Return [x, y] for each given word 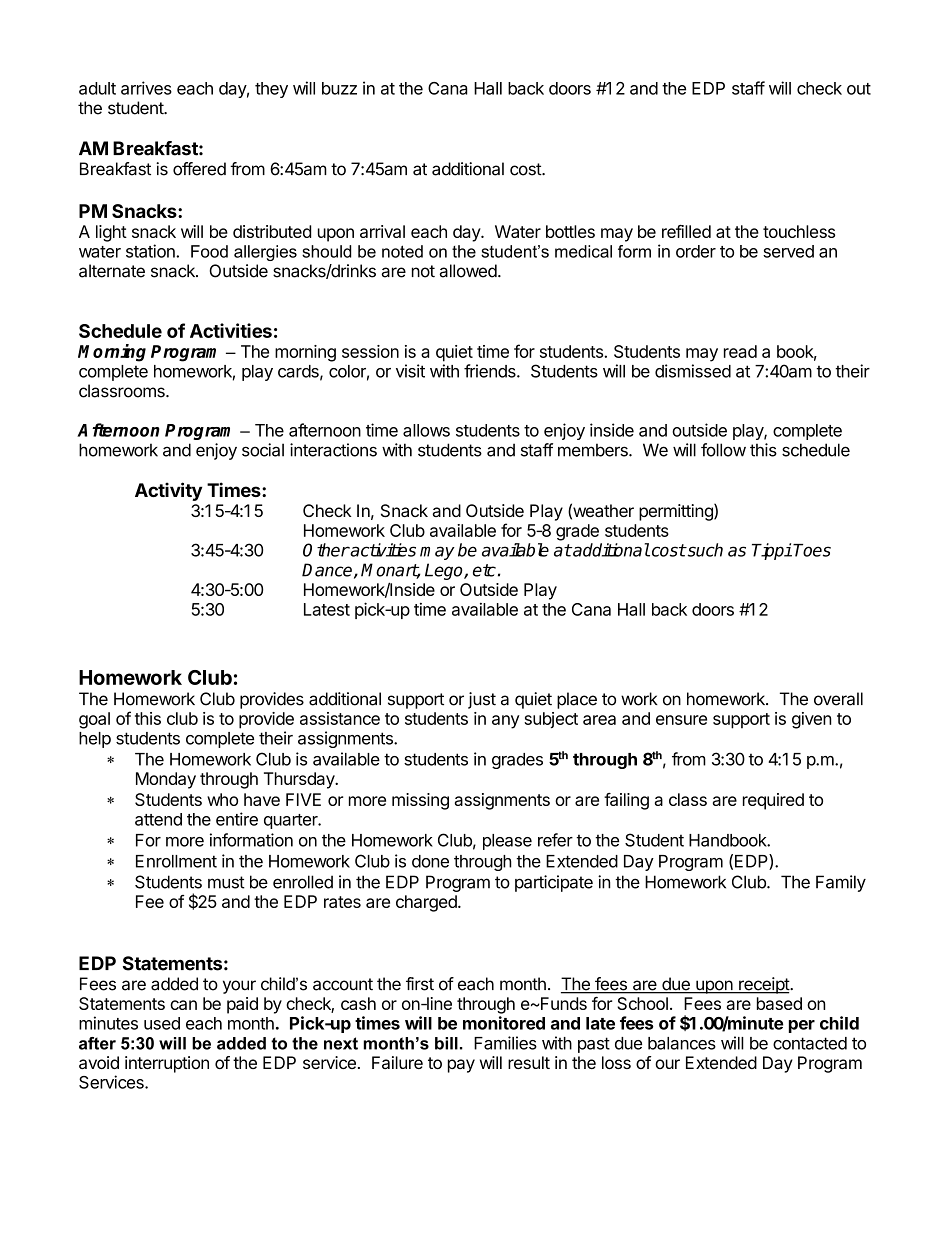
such [704, 550]
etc [484, 570]
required [773, 801]
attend [158, 819]
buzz [339, 88]
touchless [799, 231]
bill [446, 1043]
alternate [112, 271]
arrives [146, 88]
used [162, 1023]
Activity [168, 491]
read [740, 351]
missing [420, 801]
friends [491, 371]
